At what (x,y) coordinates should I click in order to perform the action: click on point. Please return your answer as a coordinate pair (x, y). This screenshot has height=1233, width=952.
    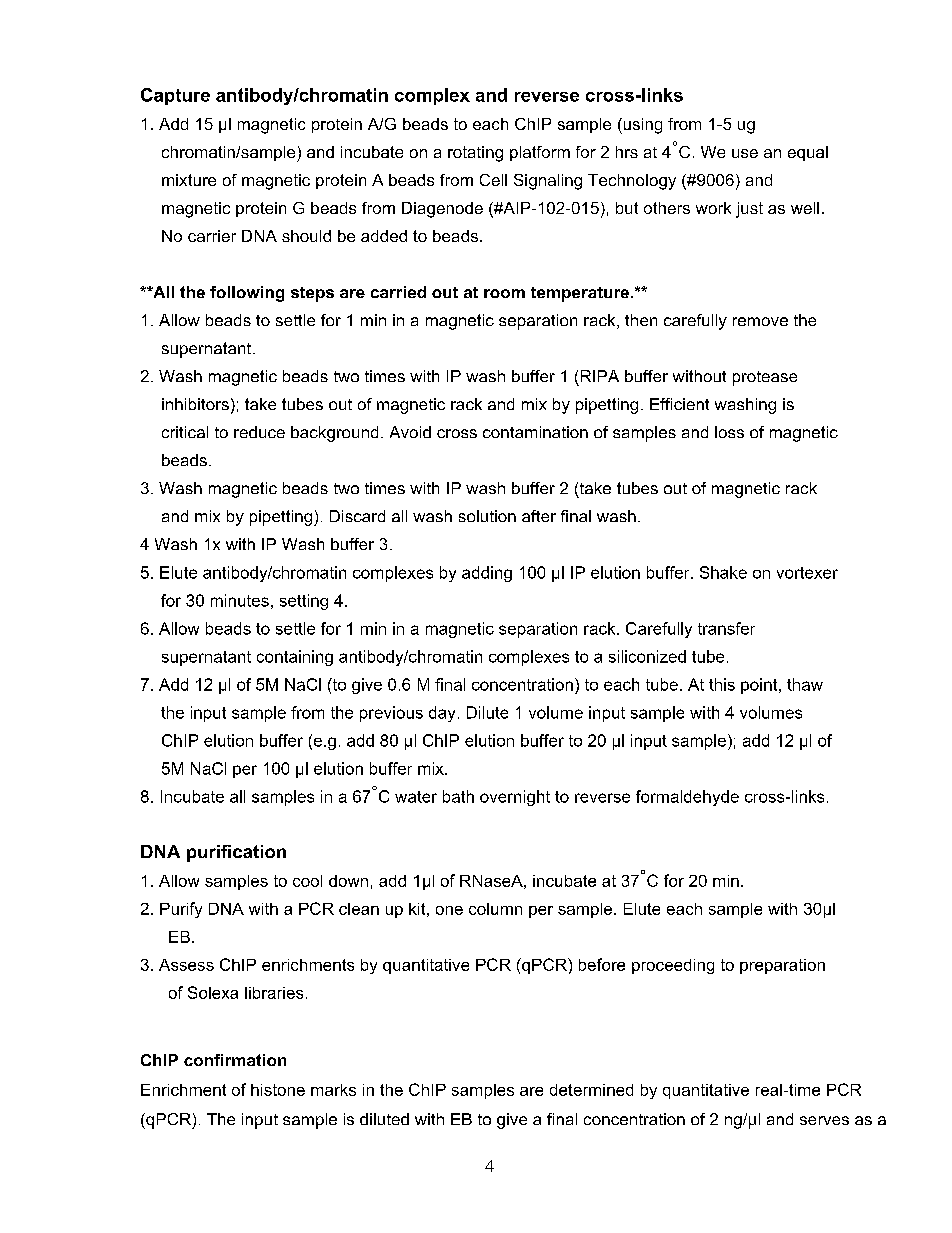
    Looking at the image, I should click on (760, 686).
